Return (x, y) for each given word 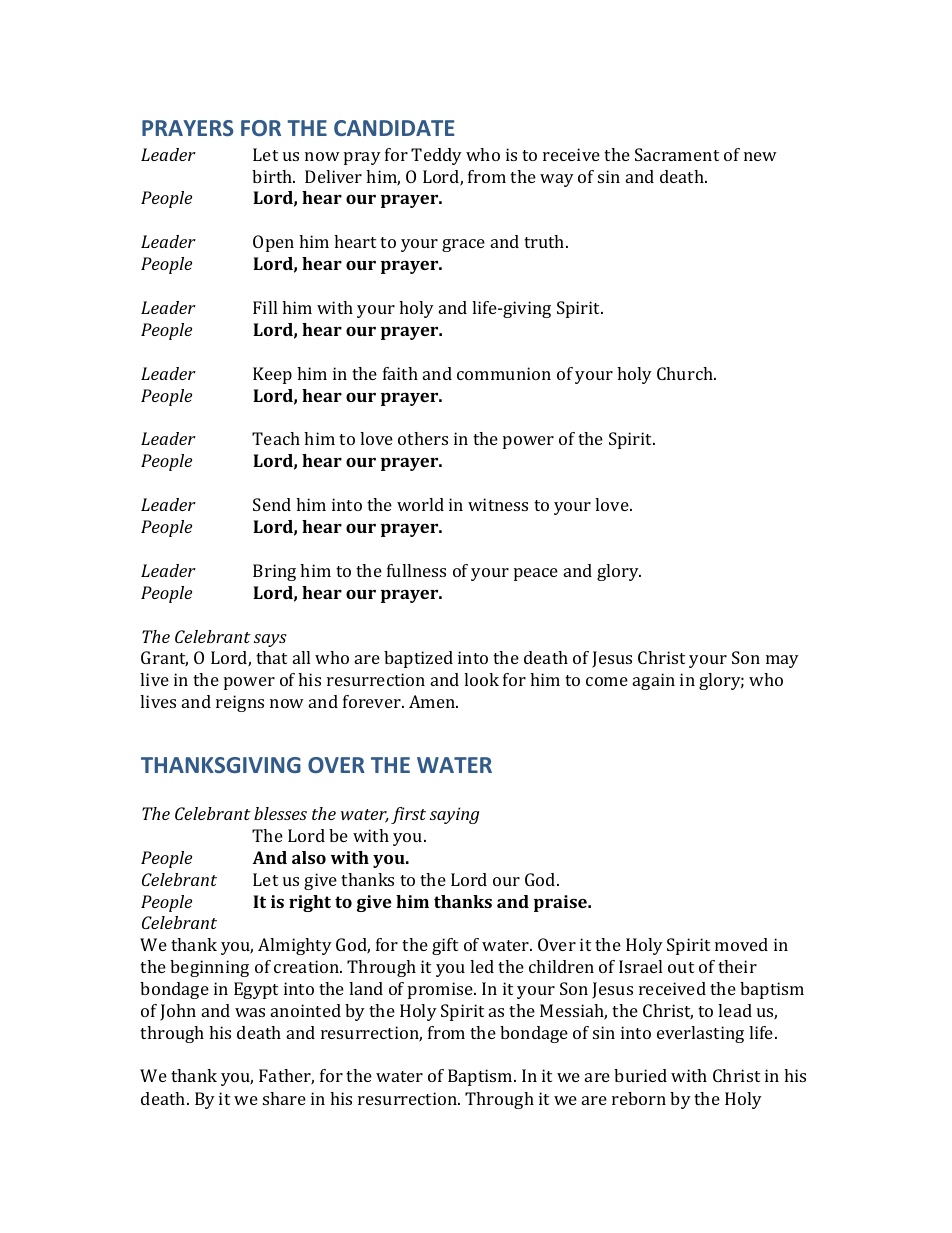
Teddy (436, 156)
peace (536, 574)
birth (273, 176)
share (284, 1098)
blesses (280, 813)
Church (686, 373)
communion (504, 373)
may (782, 661)
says (270, 640)
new (760, 156)
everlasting (700, 1034)
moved (741, 944)
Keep (272, 375)
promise (441, 990)
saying (454, 815)
